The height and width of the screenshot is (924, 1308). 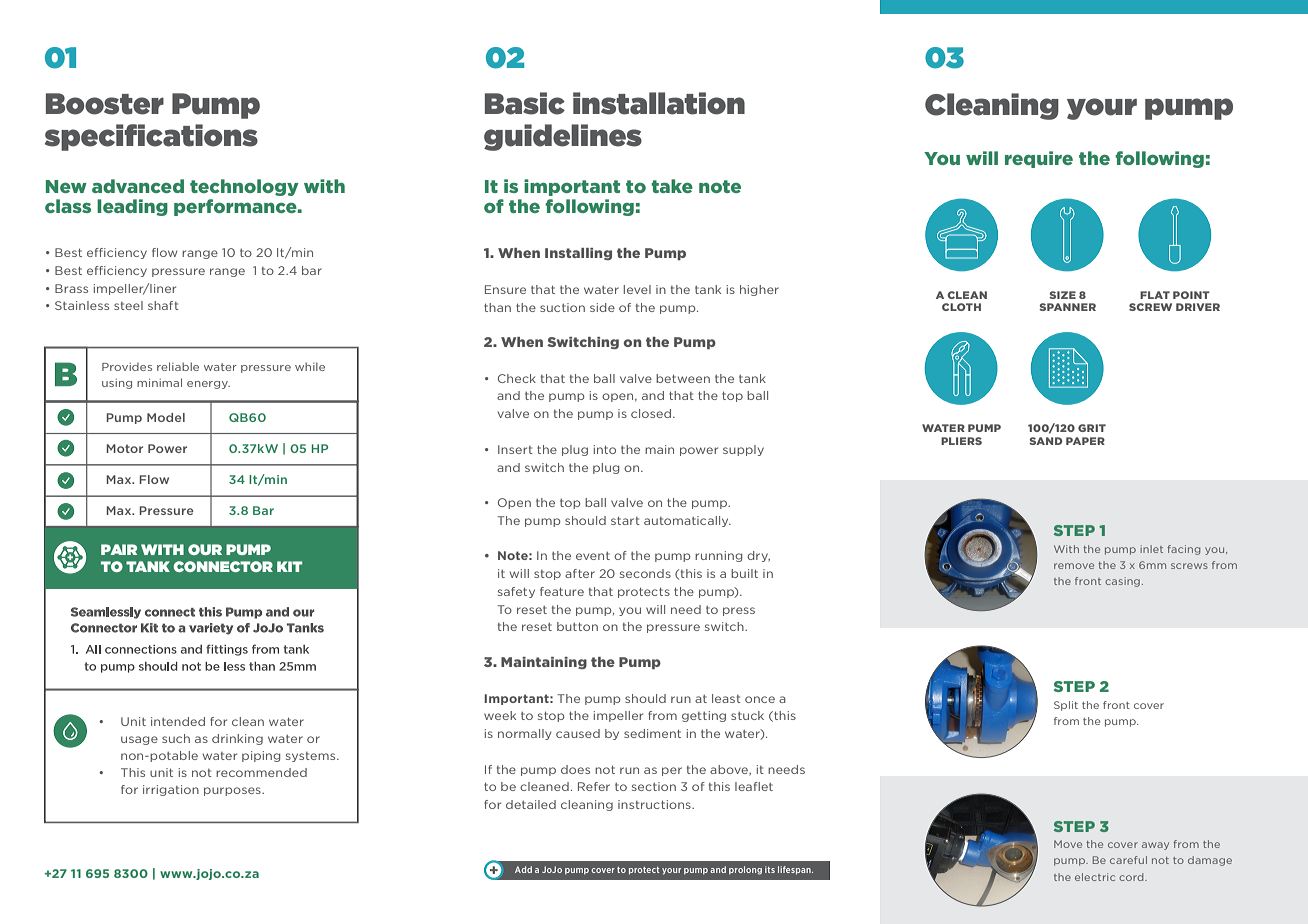 I want to click on start, so click(x=625, y=520).
